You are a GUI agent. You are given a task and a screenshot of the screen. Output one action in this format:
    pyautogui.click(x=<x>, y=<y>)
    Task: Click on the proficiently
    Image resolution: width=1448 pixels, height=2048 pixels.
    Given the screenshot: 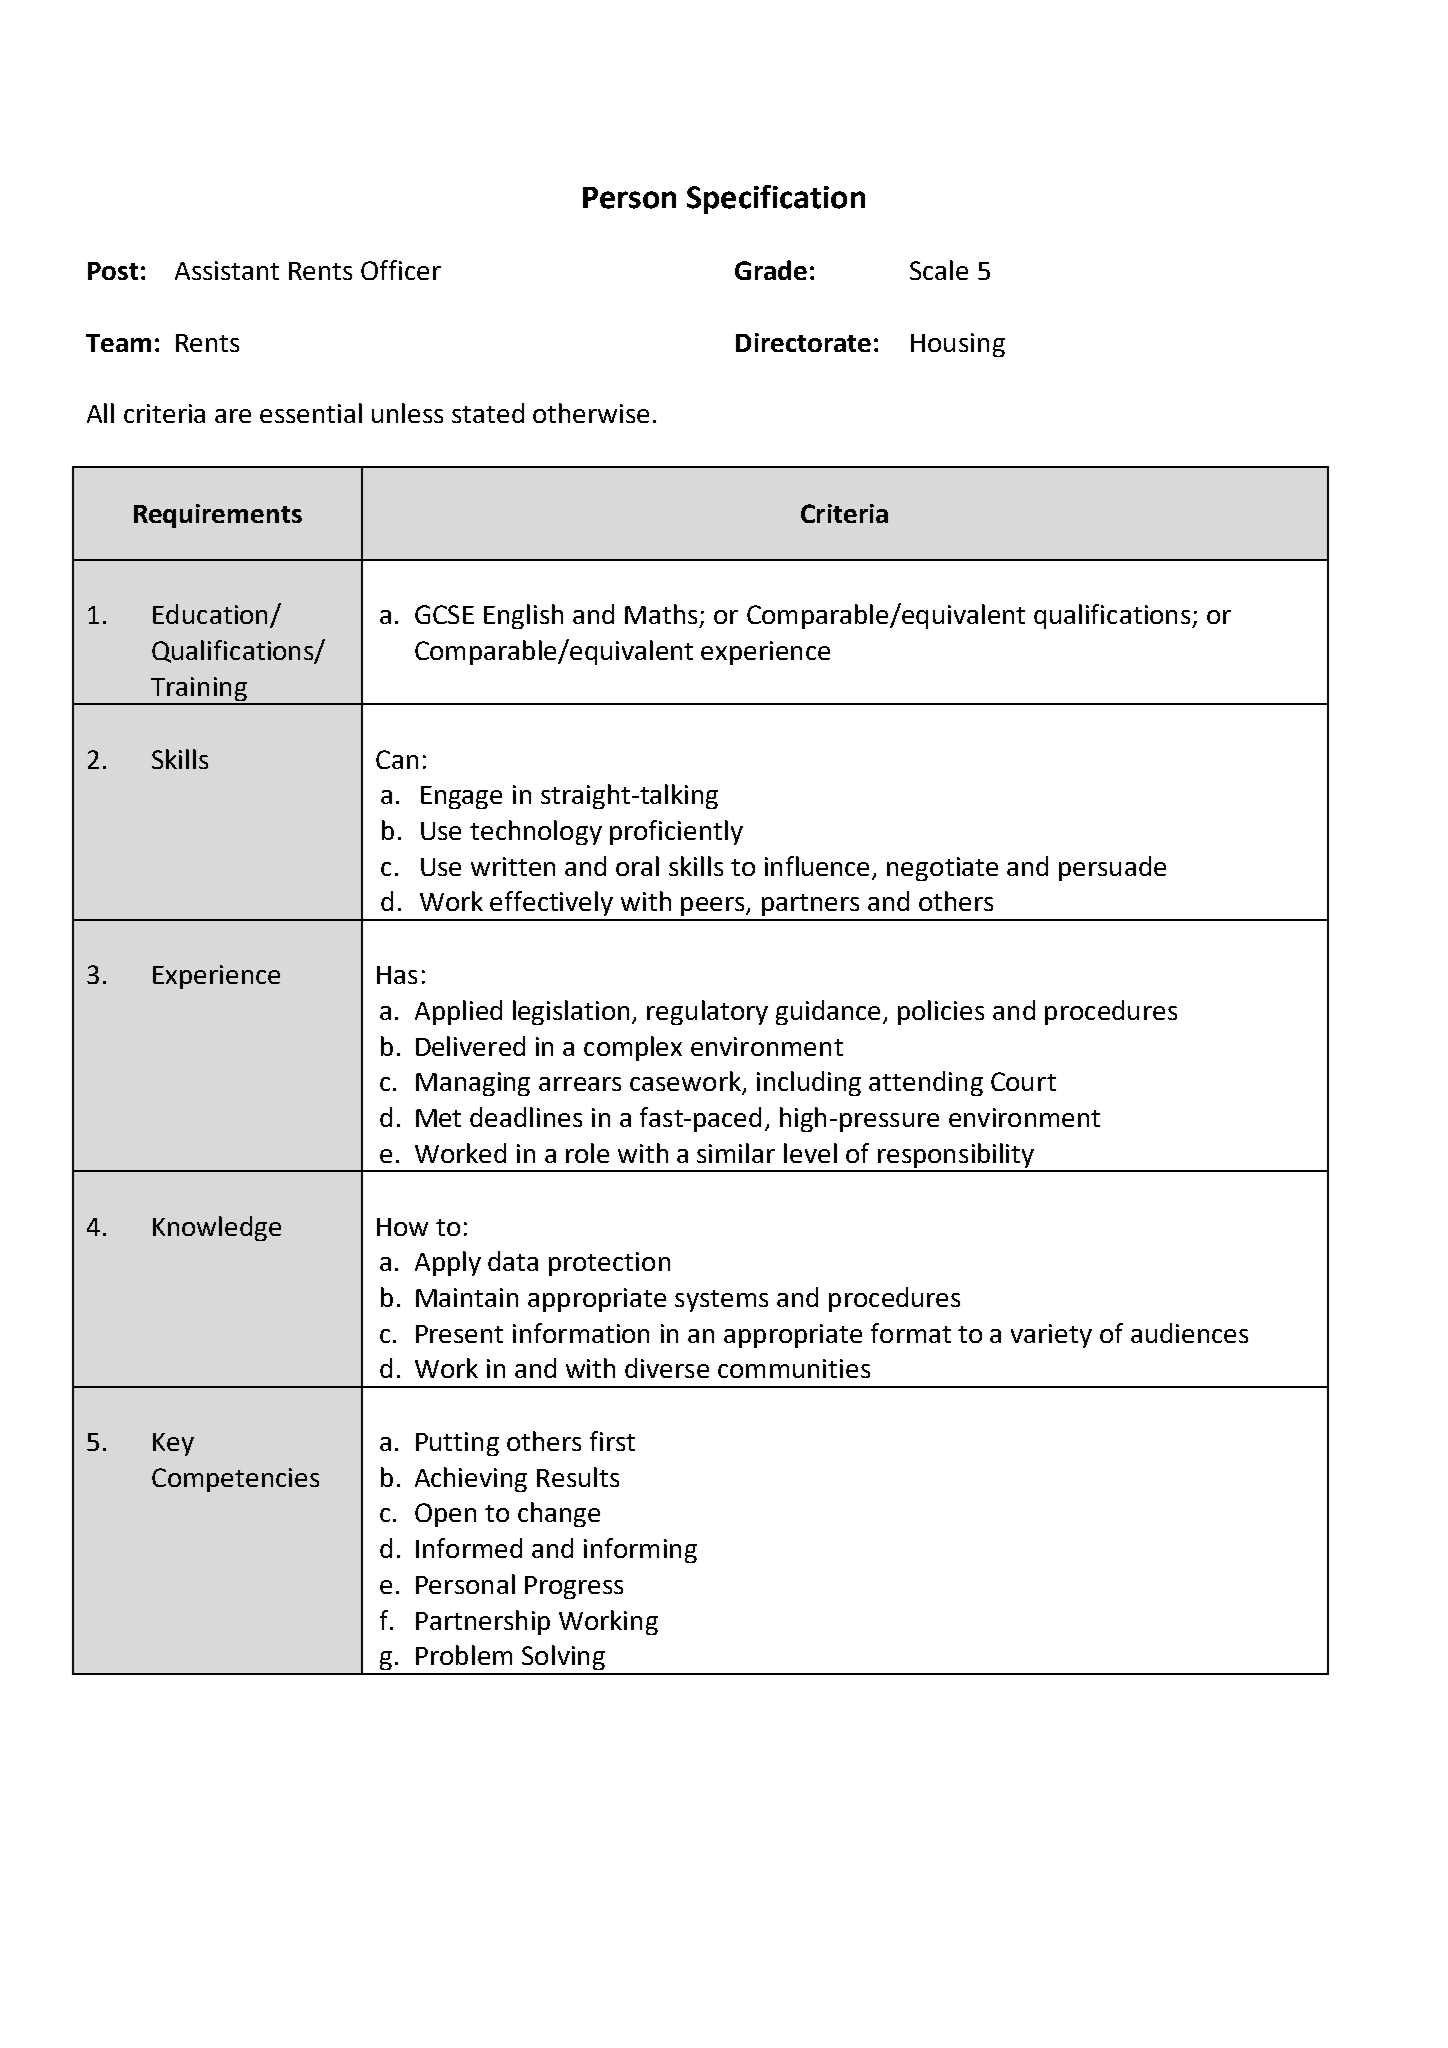 What is the action you would take?
    pyautogui.click(x=676, y=832)
